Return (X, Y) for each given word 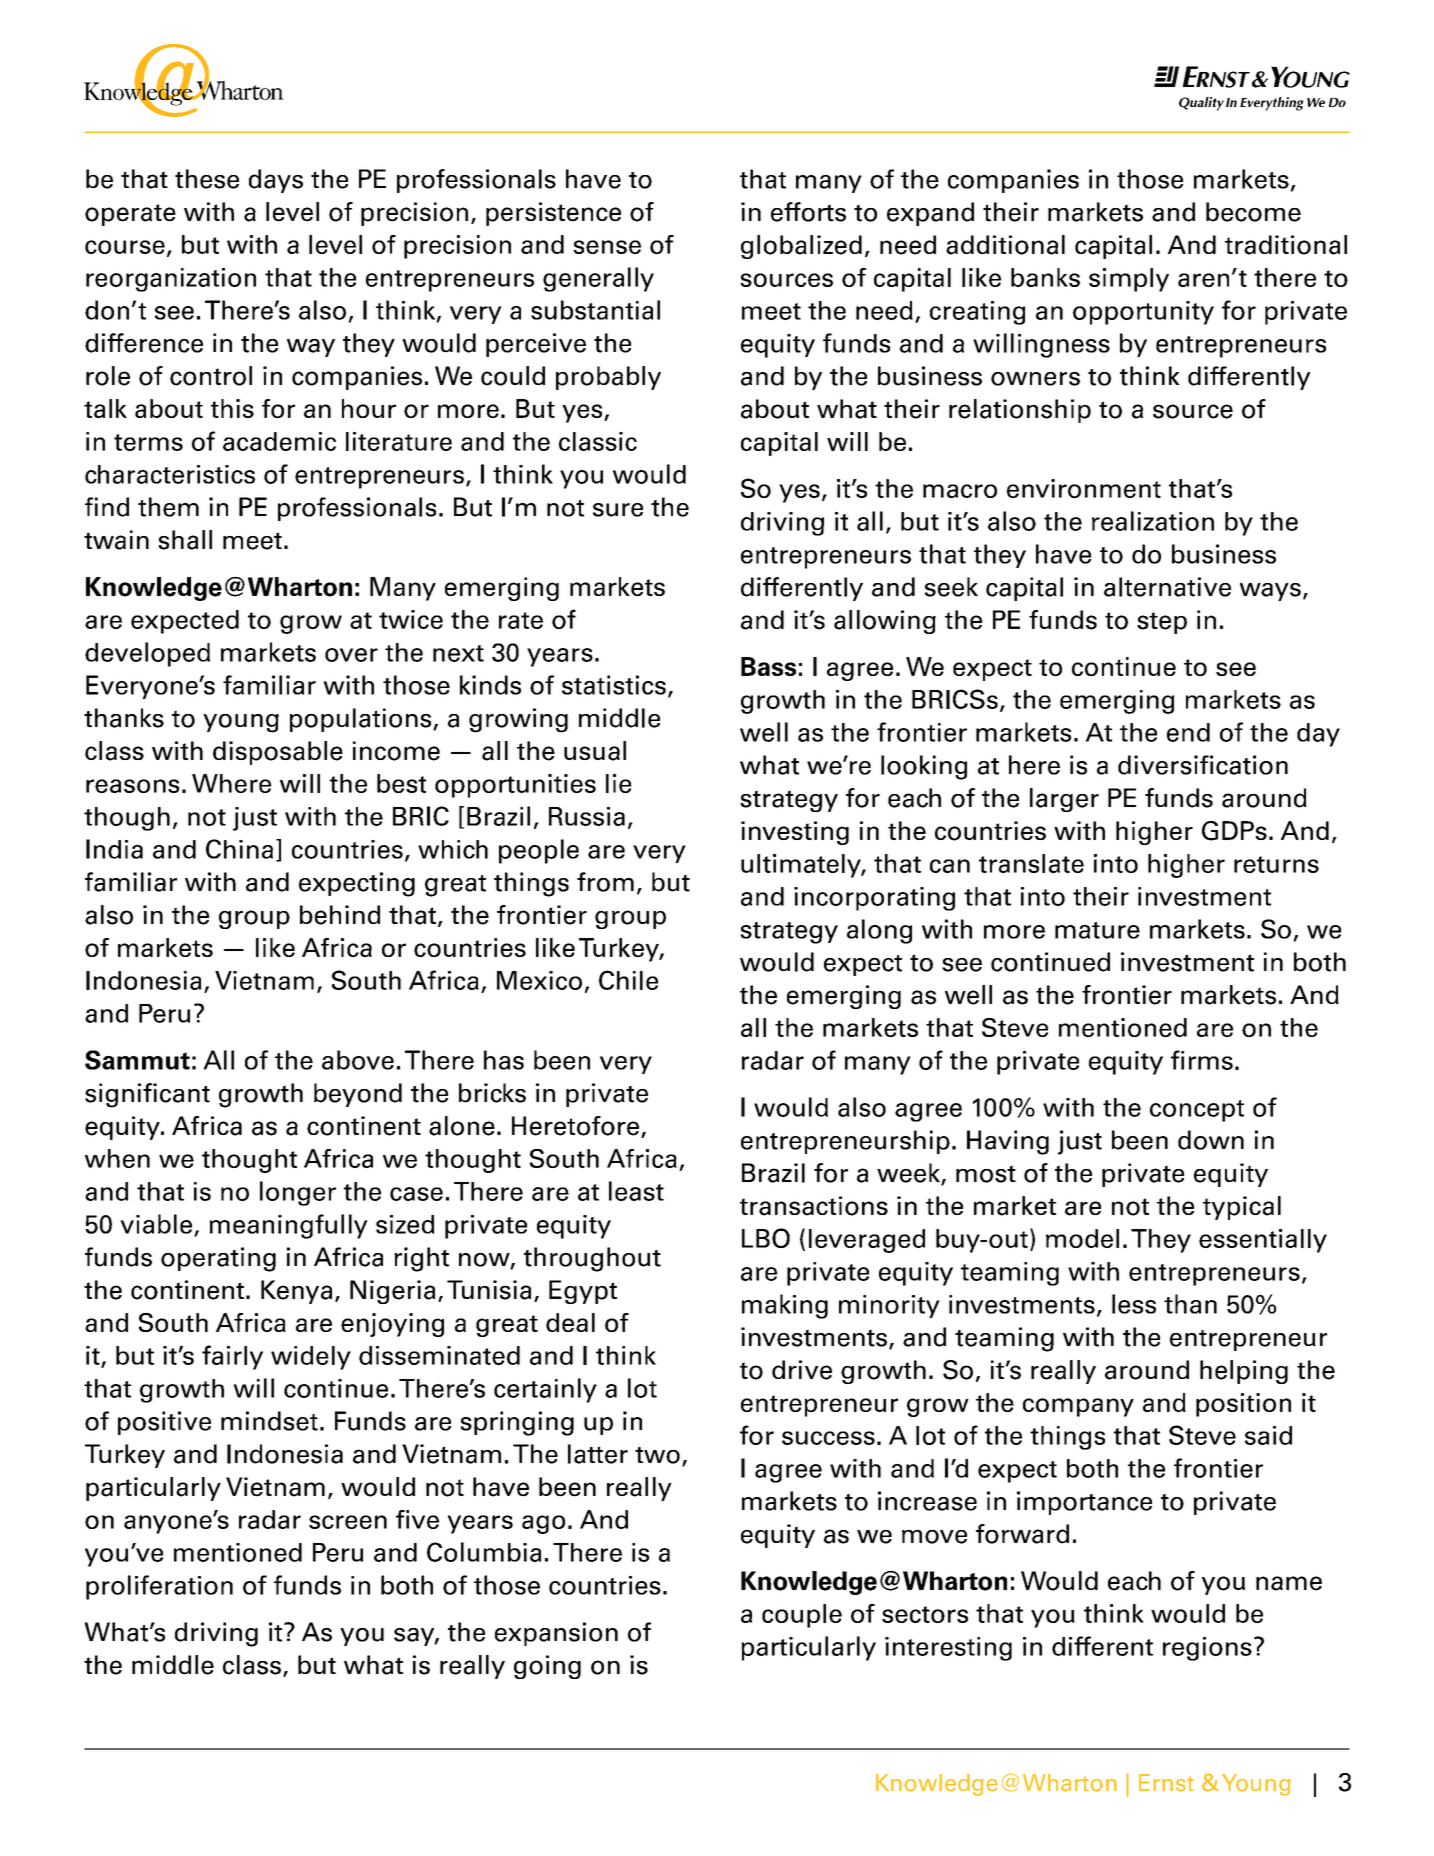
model (1082, 1238)
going (547, 1667)
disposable (278, 753)
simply (1129, 280)
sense (607, 247)
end (1188, 732)
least (636, 1191)
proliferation (159, 1587)
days (276, 181)
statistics (614, 685)
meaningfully (289, 1226)
